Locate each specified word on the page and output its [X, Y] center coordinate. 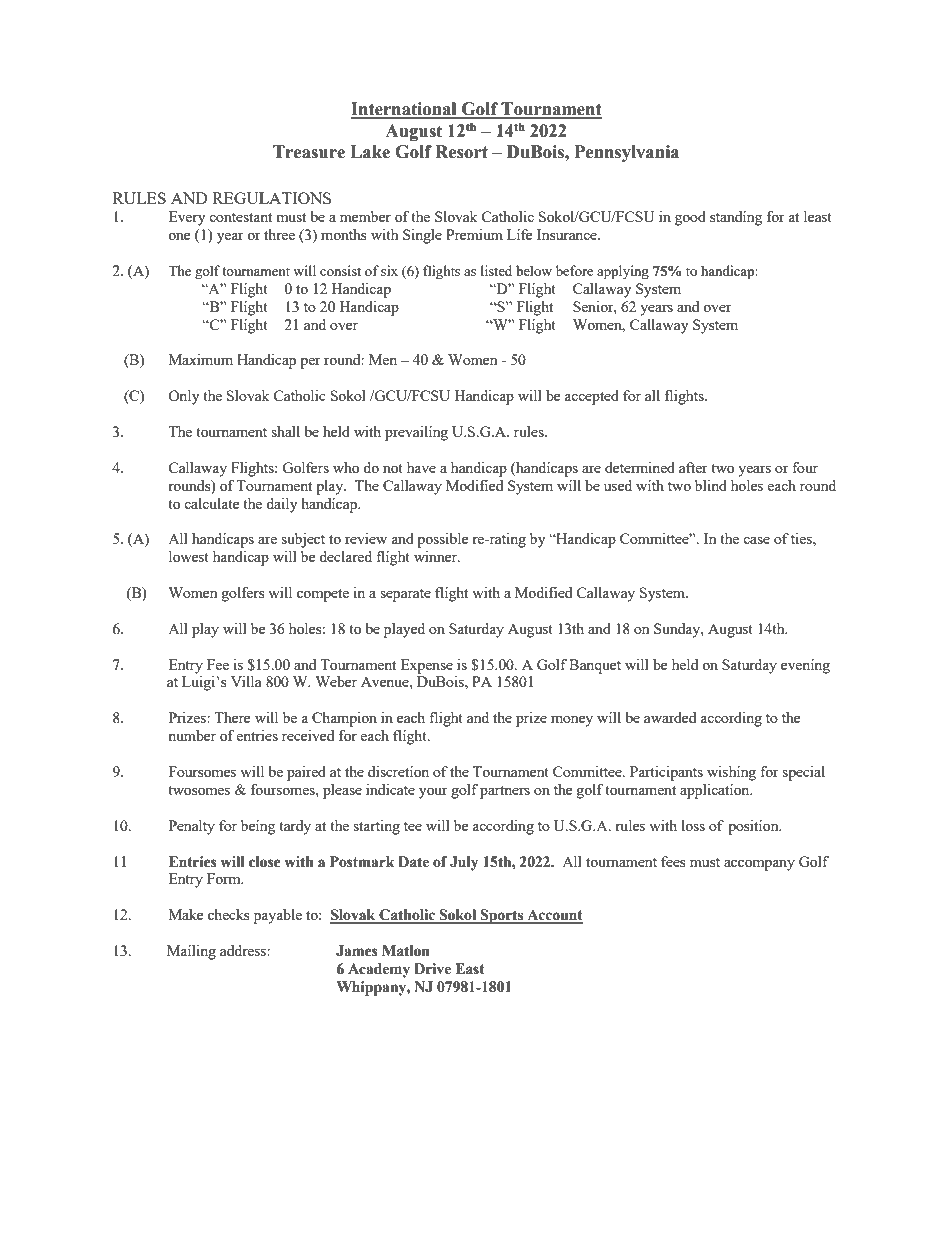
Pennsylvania [627, 153]
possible [442, 540]
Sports [502, 916]
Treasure [309, 152]
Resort [461, 152]
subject [303, 540]
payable [278, 916]
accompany [759, 865]
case [756, 540]
